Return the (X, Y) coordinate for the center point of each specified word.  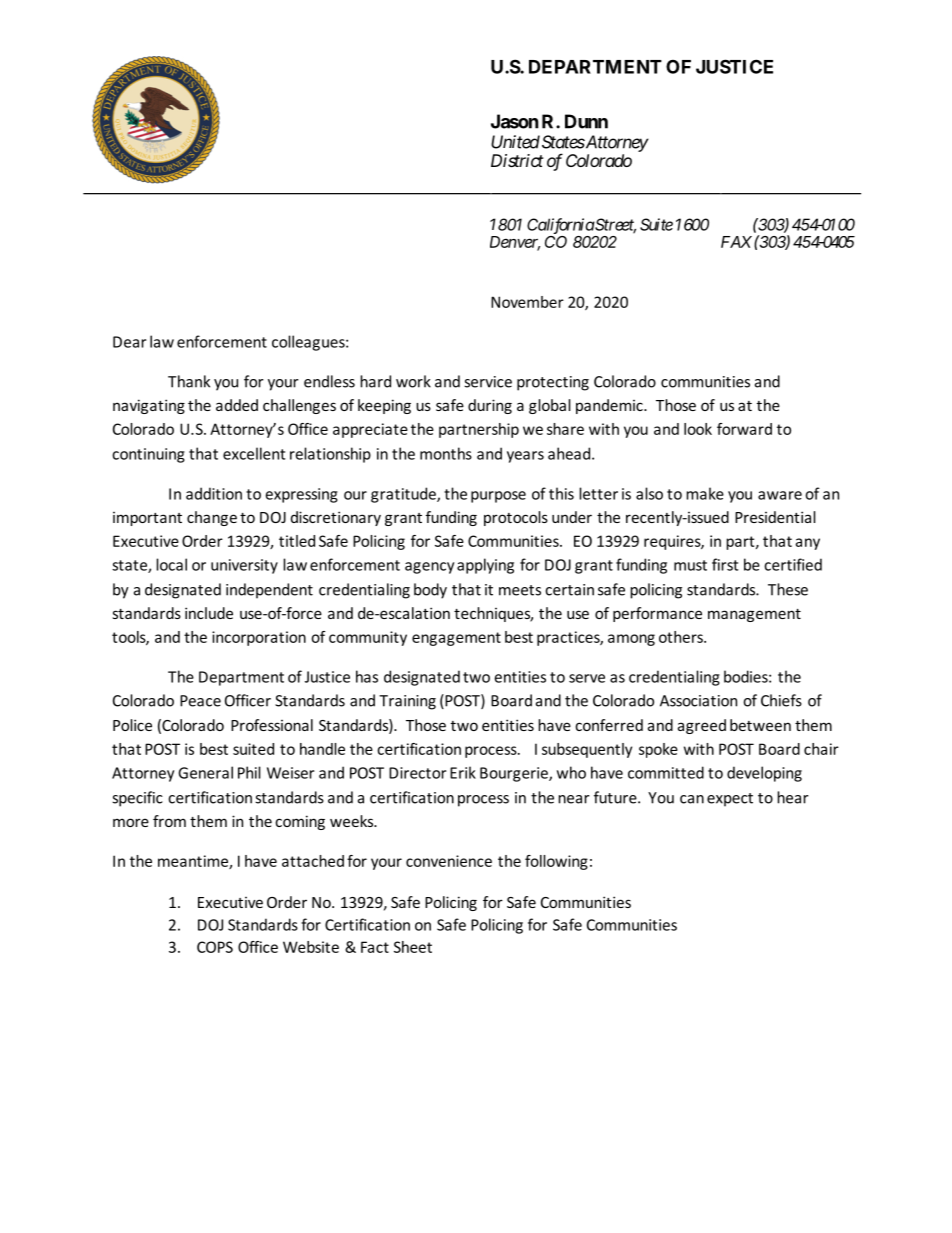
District (517, 160)
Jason (515, 121)
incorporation (259, 638)
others (682, 637)
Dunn (586, 121)
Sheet (413, 947)
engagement (456, 639)
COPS (215, 947)
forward (744, 429)
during (490, 406)
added (237, 405)
